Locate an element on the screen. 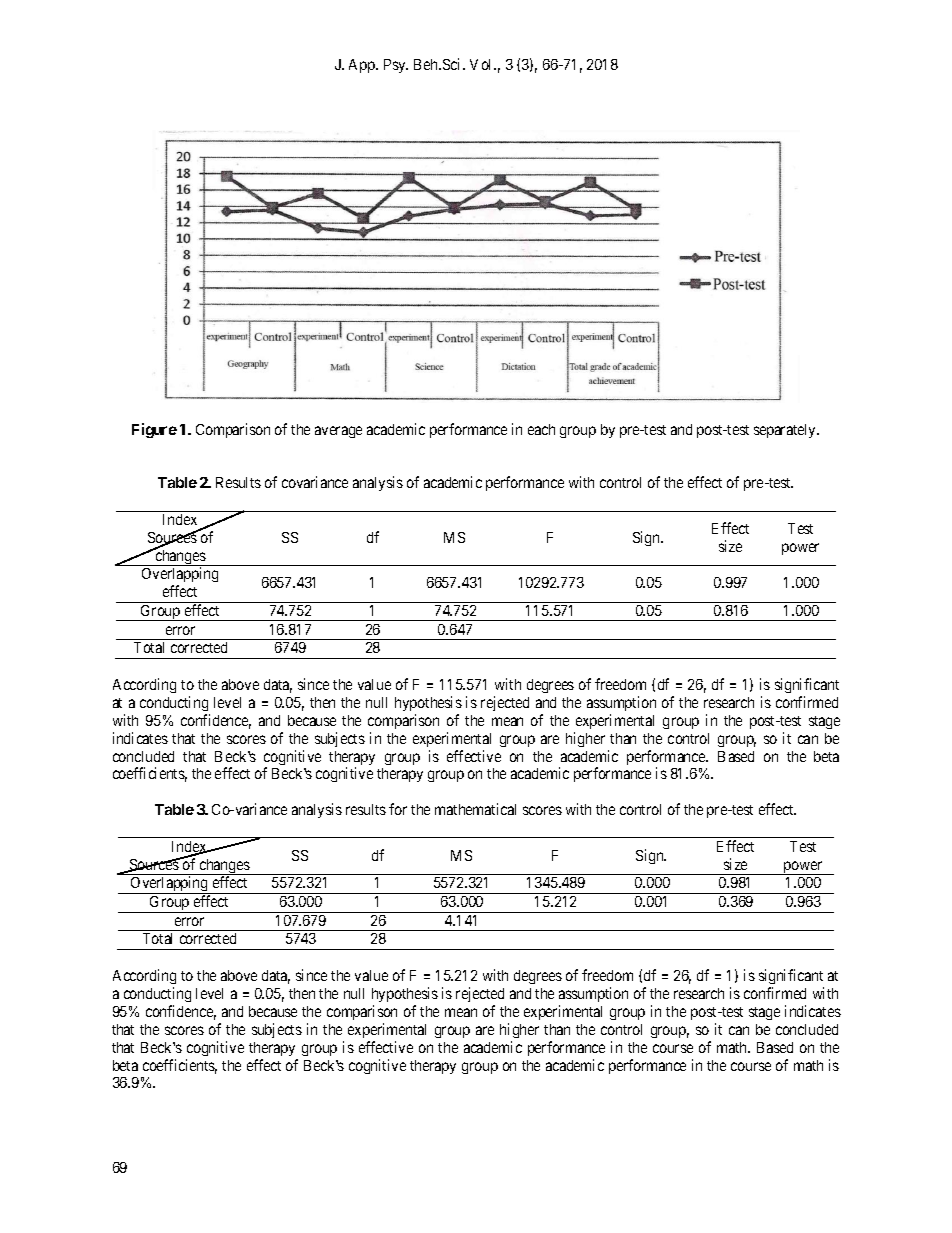 The width and height of the screenshot is (952, 1233). separately is located at coordinates (786, 431).
